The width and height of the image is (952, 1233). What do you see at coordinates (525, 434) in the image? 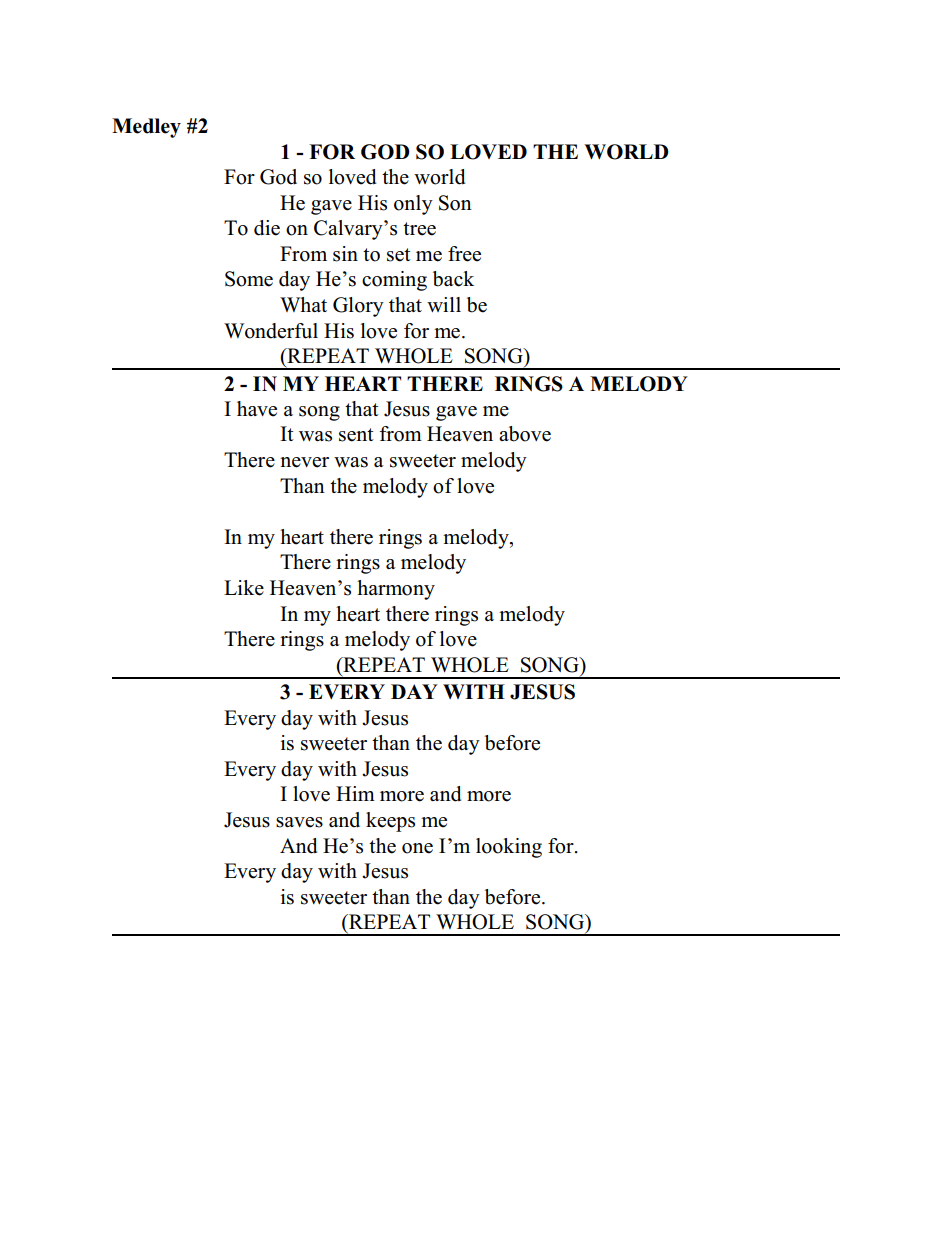
I see `above` at bounding box center [525, 434].
